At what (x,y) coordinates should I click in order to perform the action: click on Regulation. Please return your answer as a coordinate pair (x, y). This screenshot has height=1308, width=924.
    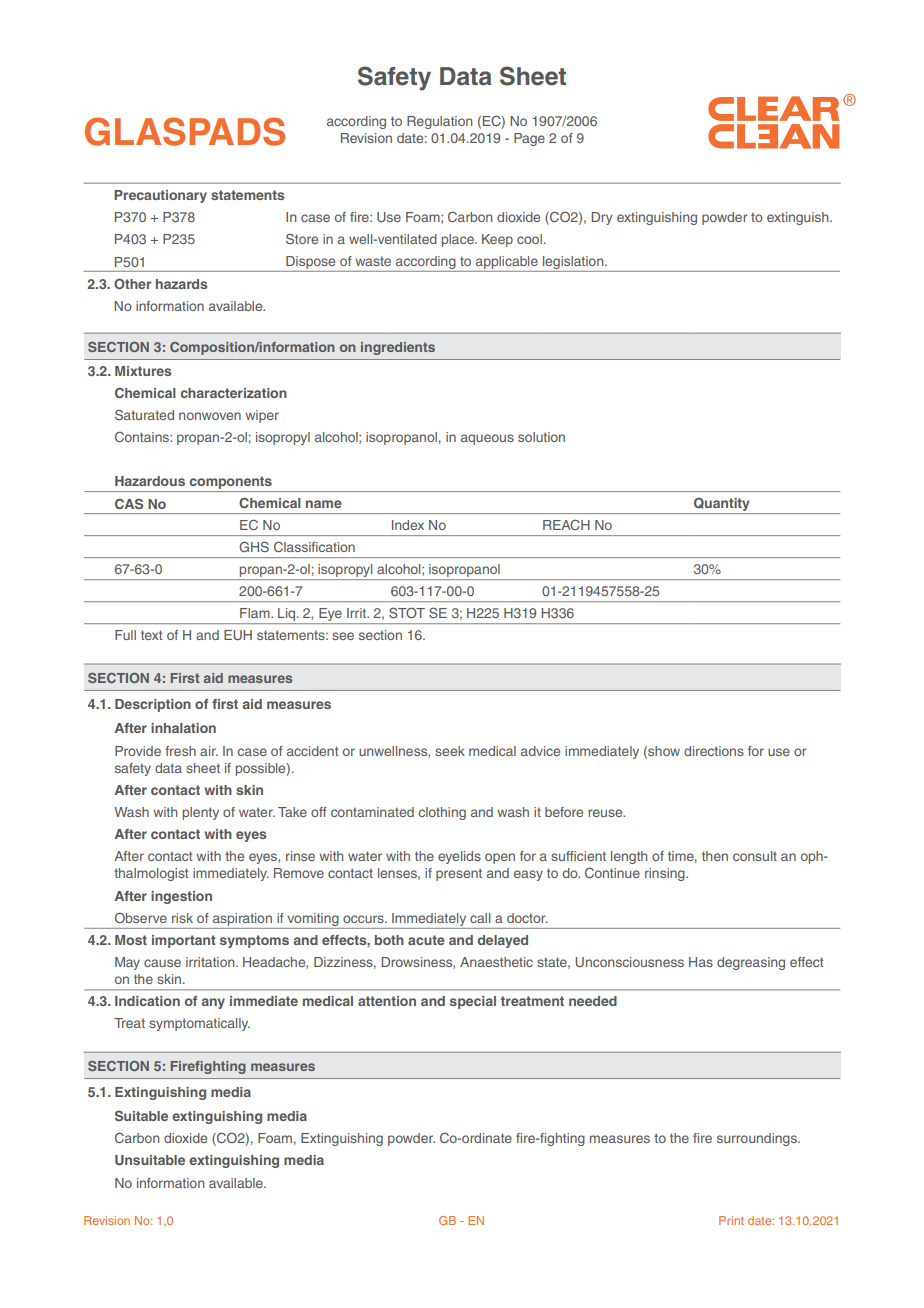
    Looking at the image, I should click on (439, 122).
